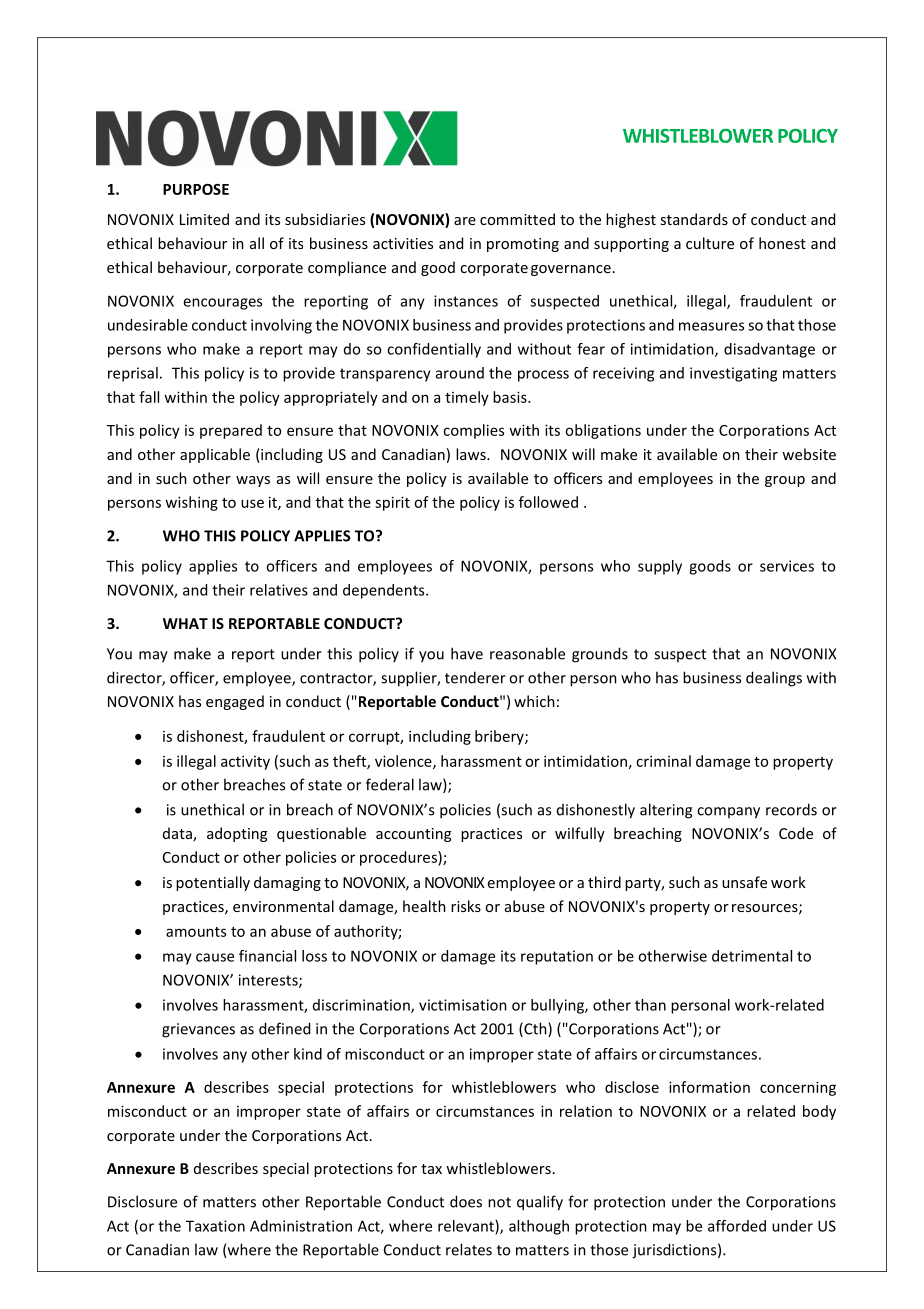  What do you see at coordinates (235, 702) in the screenshot?
I see `engaged` at bounding box center [235, 702].
